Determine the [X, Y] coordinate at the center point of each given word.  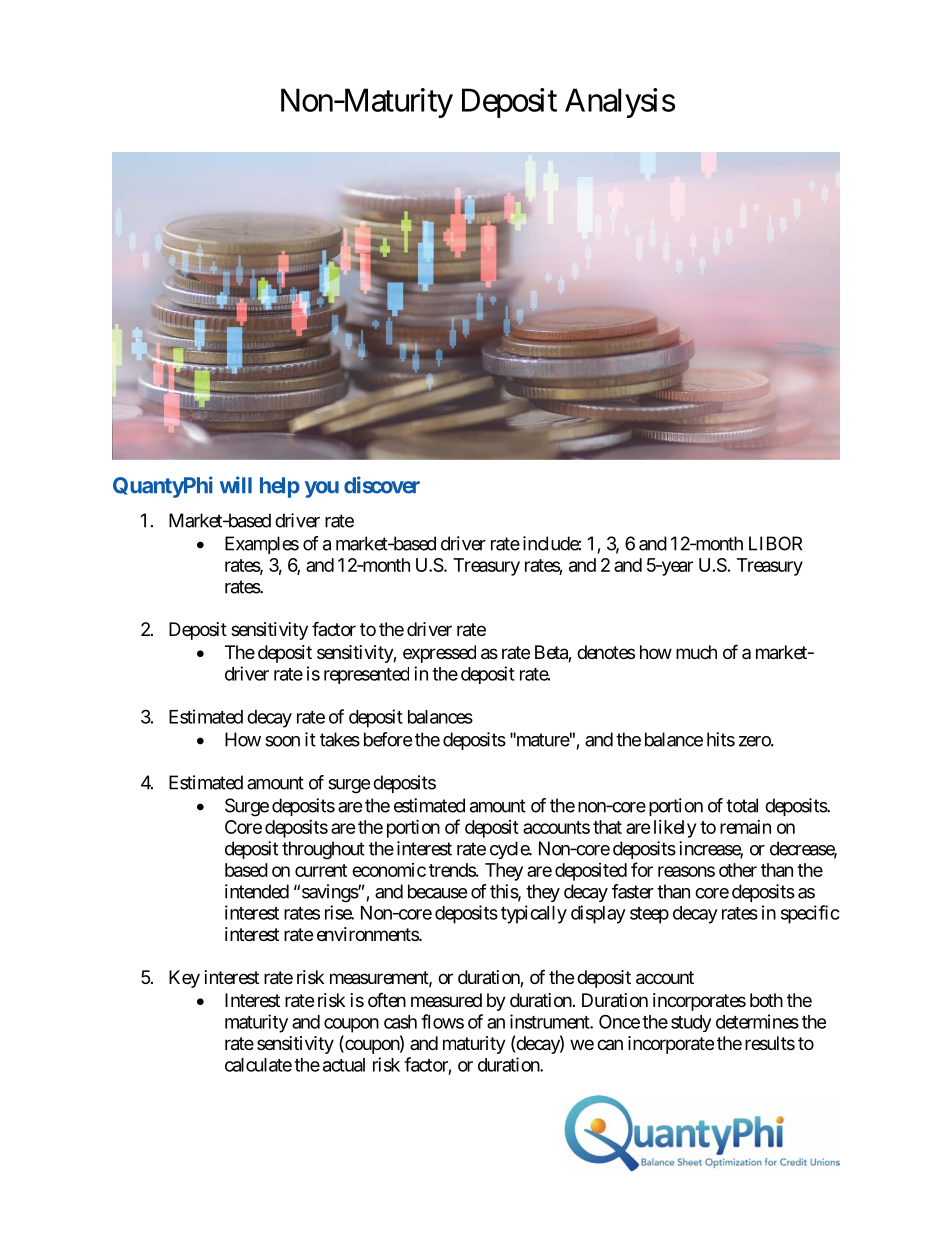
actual [344, 1065]
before [388, 739]
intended [257, 891]
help [280, 487]
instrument [550, 1021]
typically [534, 914]
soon [282, 741]
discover [382, 485]
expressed [439, 654]
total [742, 805]
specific [810, 914]
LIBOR [775, 543]
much [696, 652]
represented [366, 675]
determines [757, 1021]
